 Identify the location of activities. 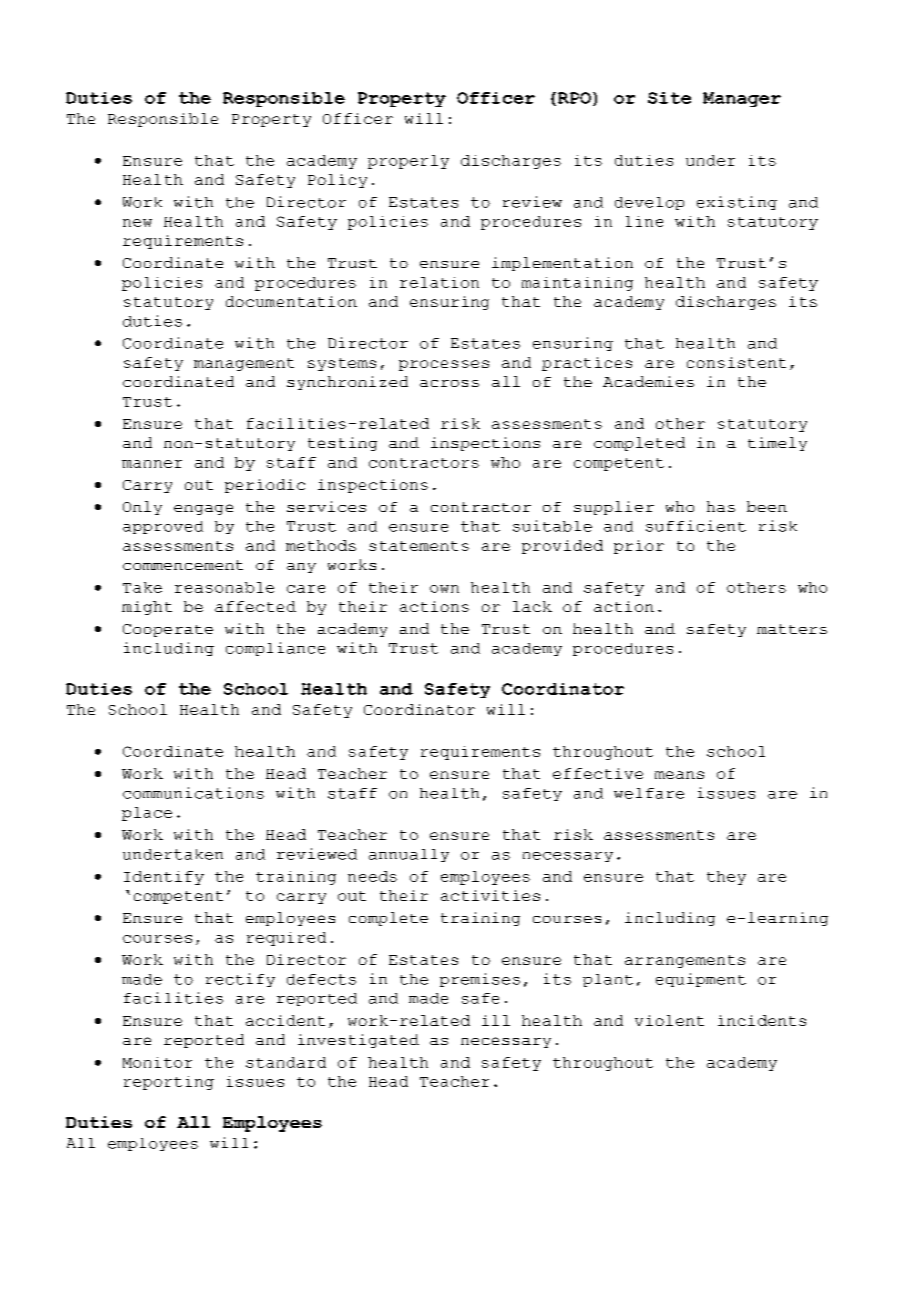
(490, 895).
